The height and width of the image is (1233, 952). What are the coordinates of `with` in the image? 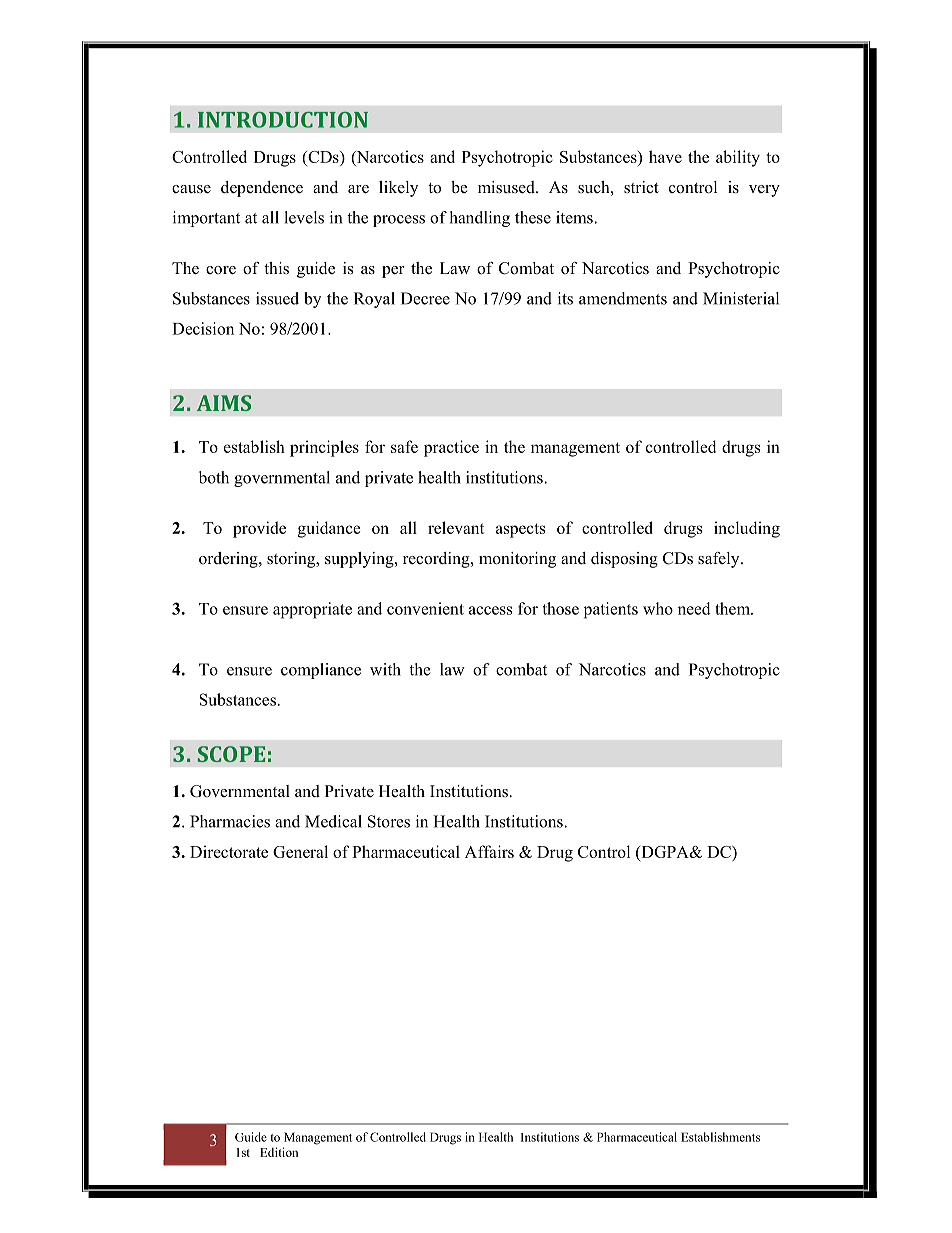 It's located at (385, 669).
